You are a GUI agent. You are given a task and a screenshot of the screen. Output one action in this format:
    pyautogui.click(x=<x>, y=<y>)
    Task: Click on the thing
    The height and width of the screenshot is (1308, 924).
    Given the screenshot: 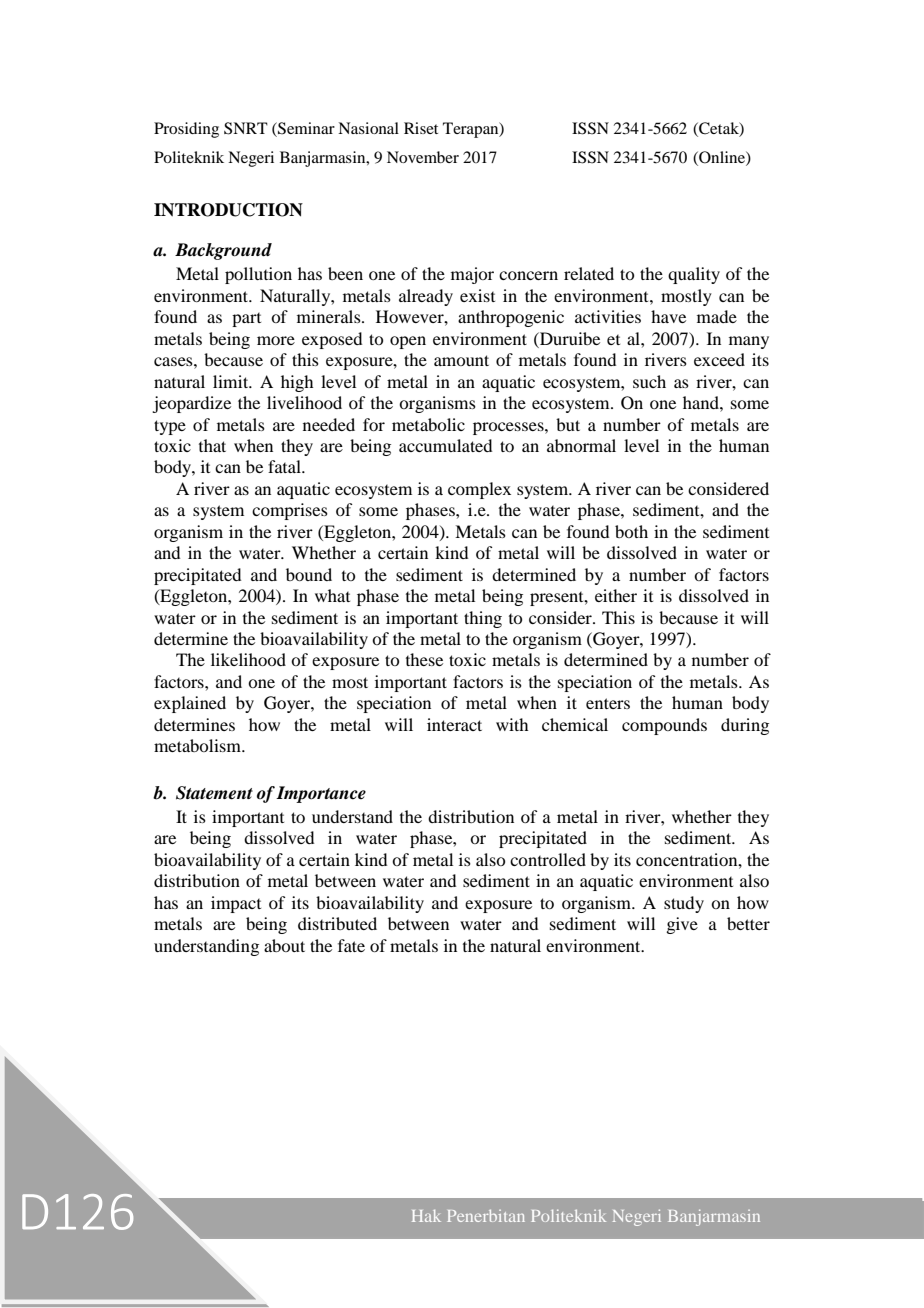 What is the action you would take?
    pyautogui.click(x=483, y=619)
